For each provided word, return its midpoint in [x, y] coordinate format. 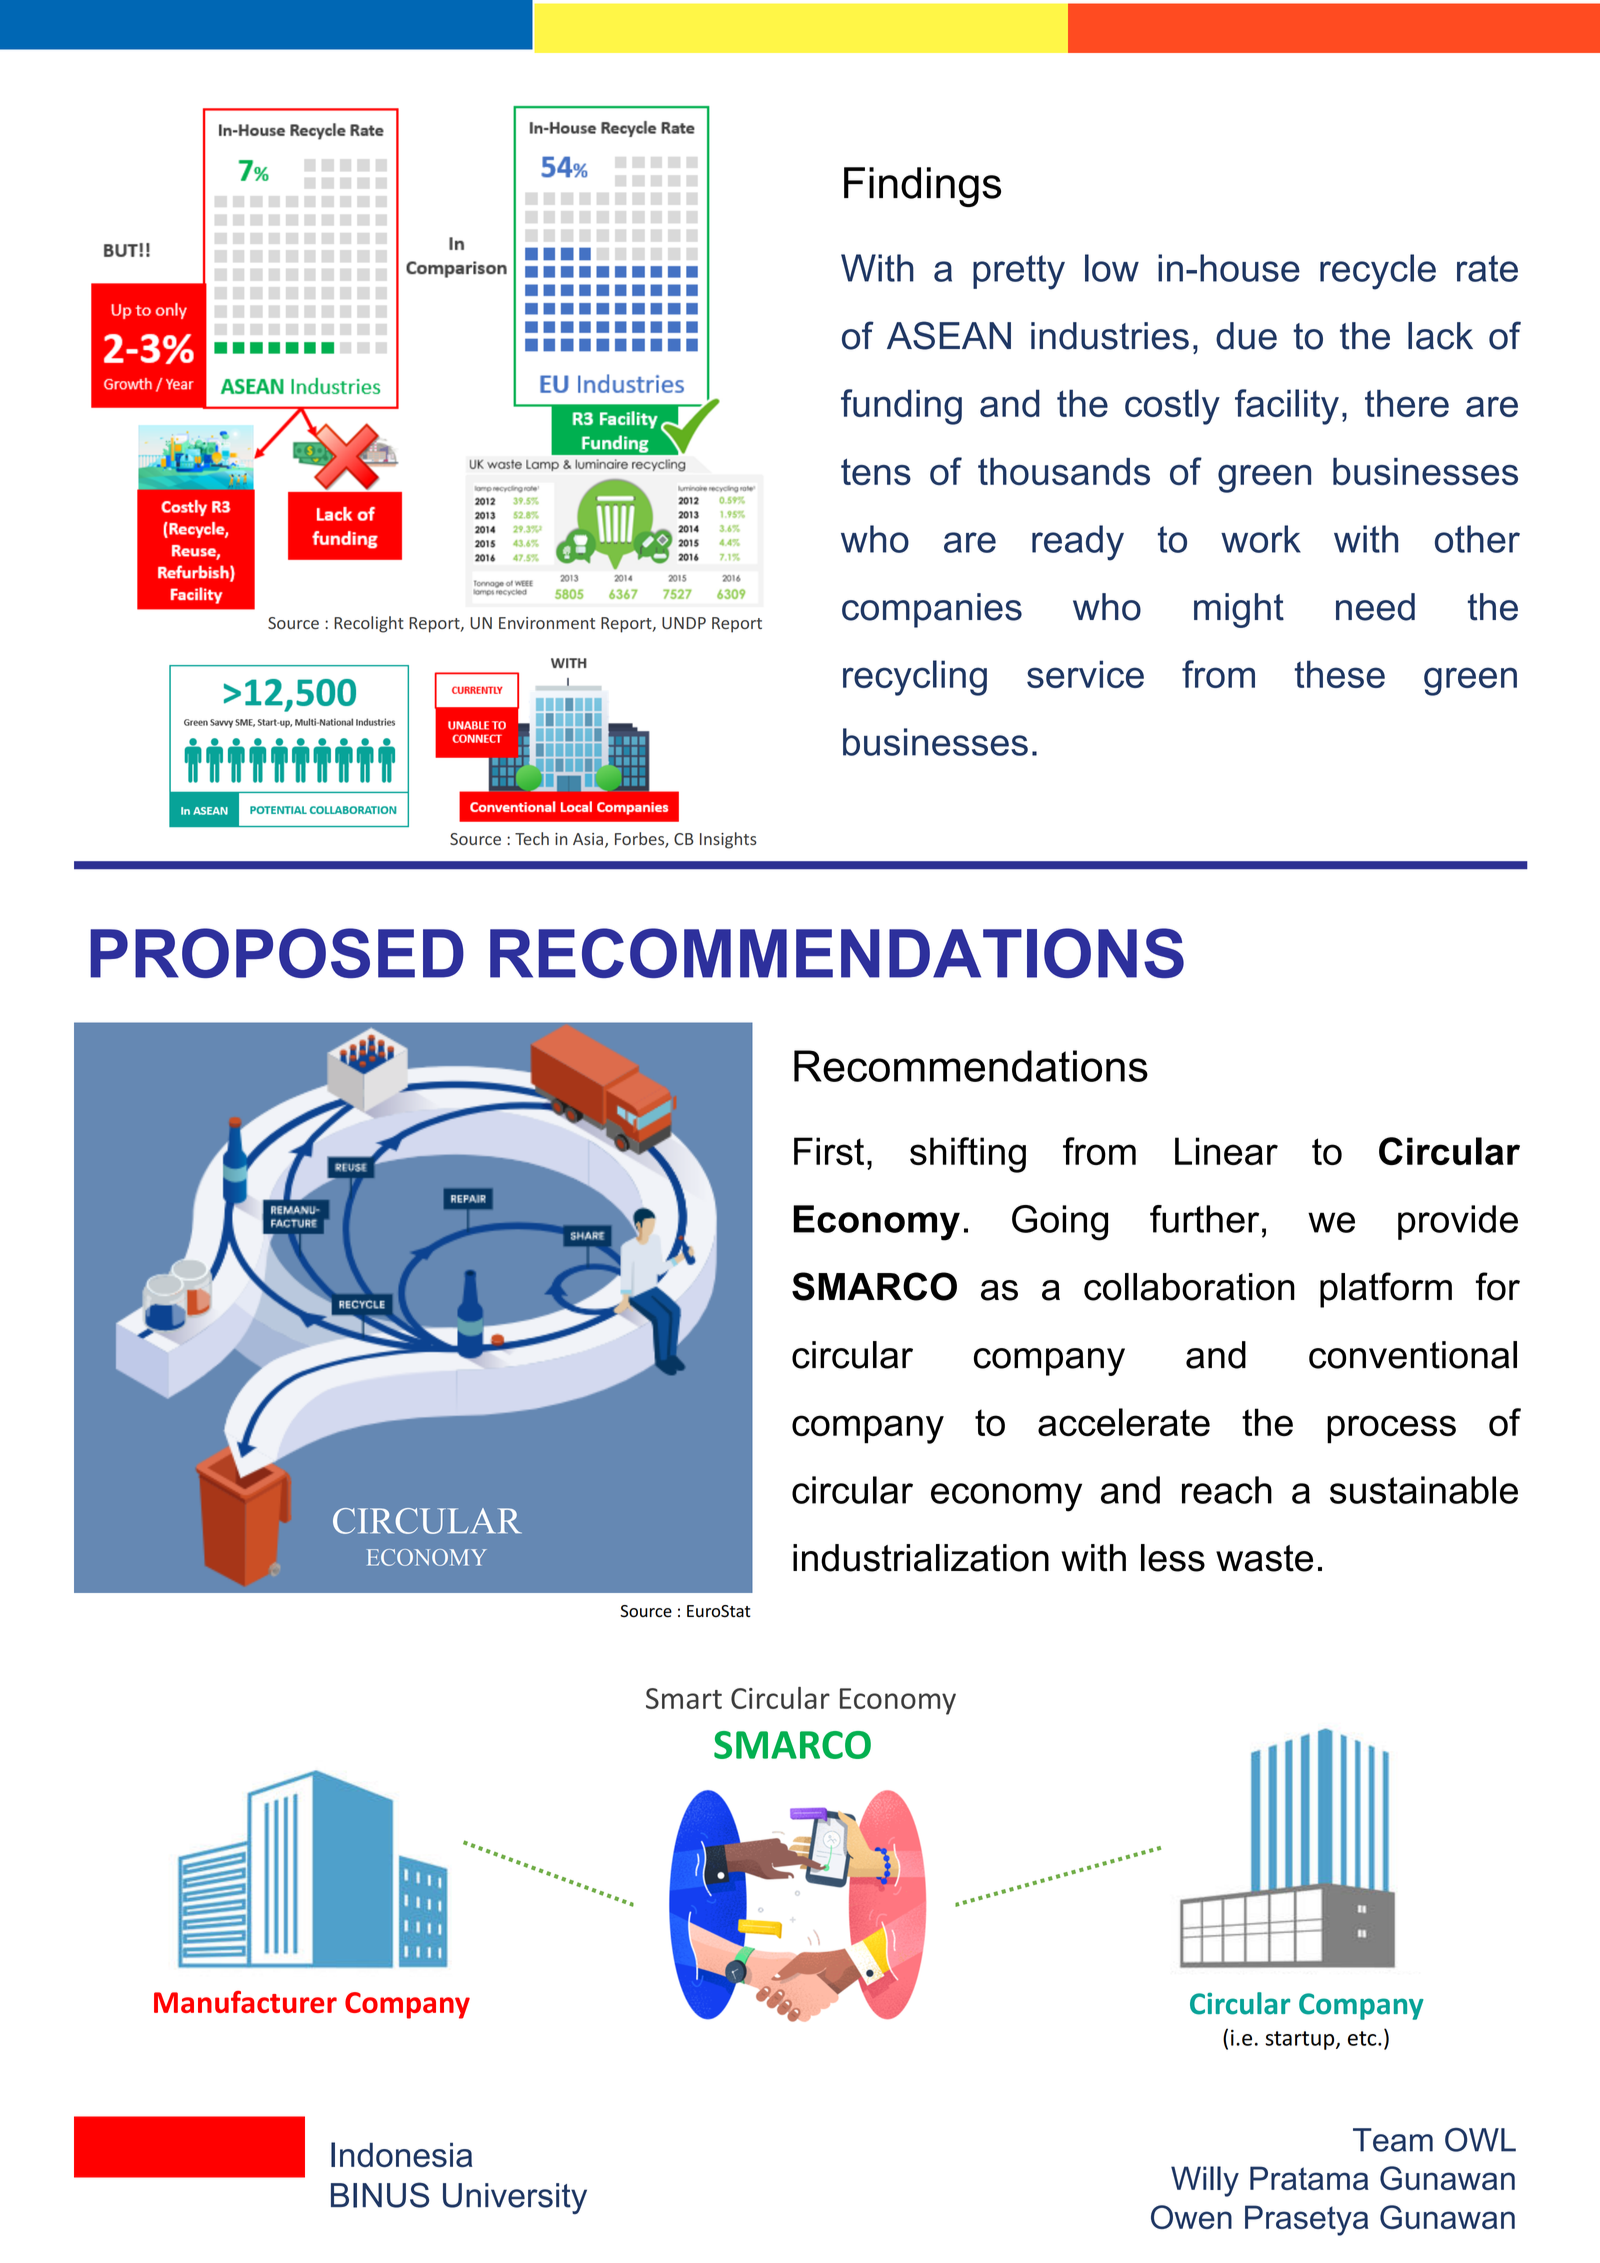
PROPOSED [277, 953]
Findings [922, 187]
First [829, 1151]
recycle [1378, 272]
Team [1393, 2140]
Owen [1191, 2217]
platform [1386, 1290]
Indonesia [401, 2155]
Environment [547, 623]
